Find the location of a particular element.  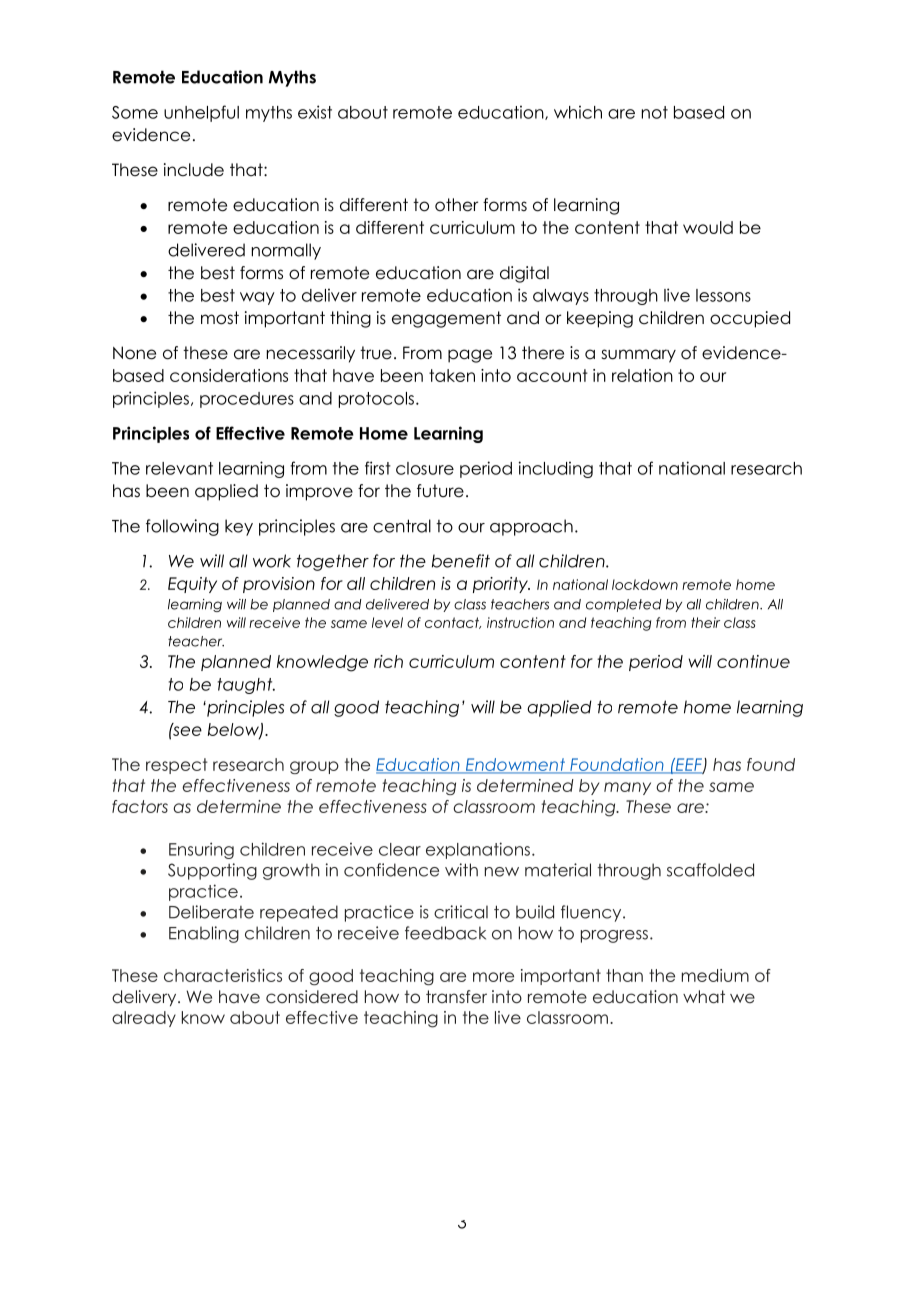

page is located at coordinates (470, 356).
